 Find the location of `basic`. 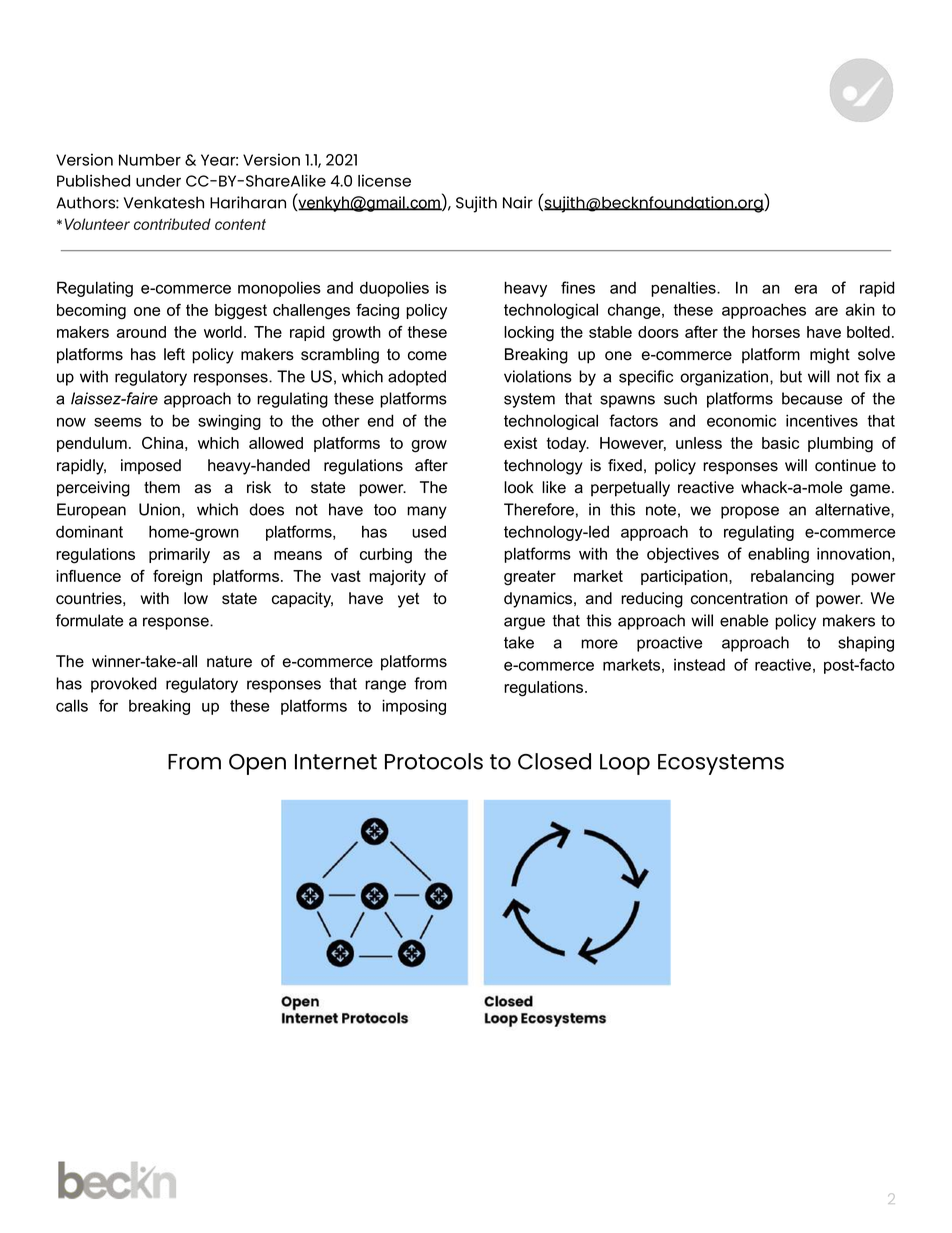

basic is located at coordinates (780, 443).
